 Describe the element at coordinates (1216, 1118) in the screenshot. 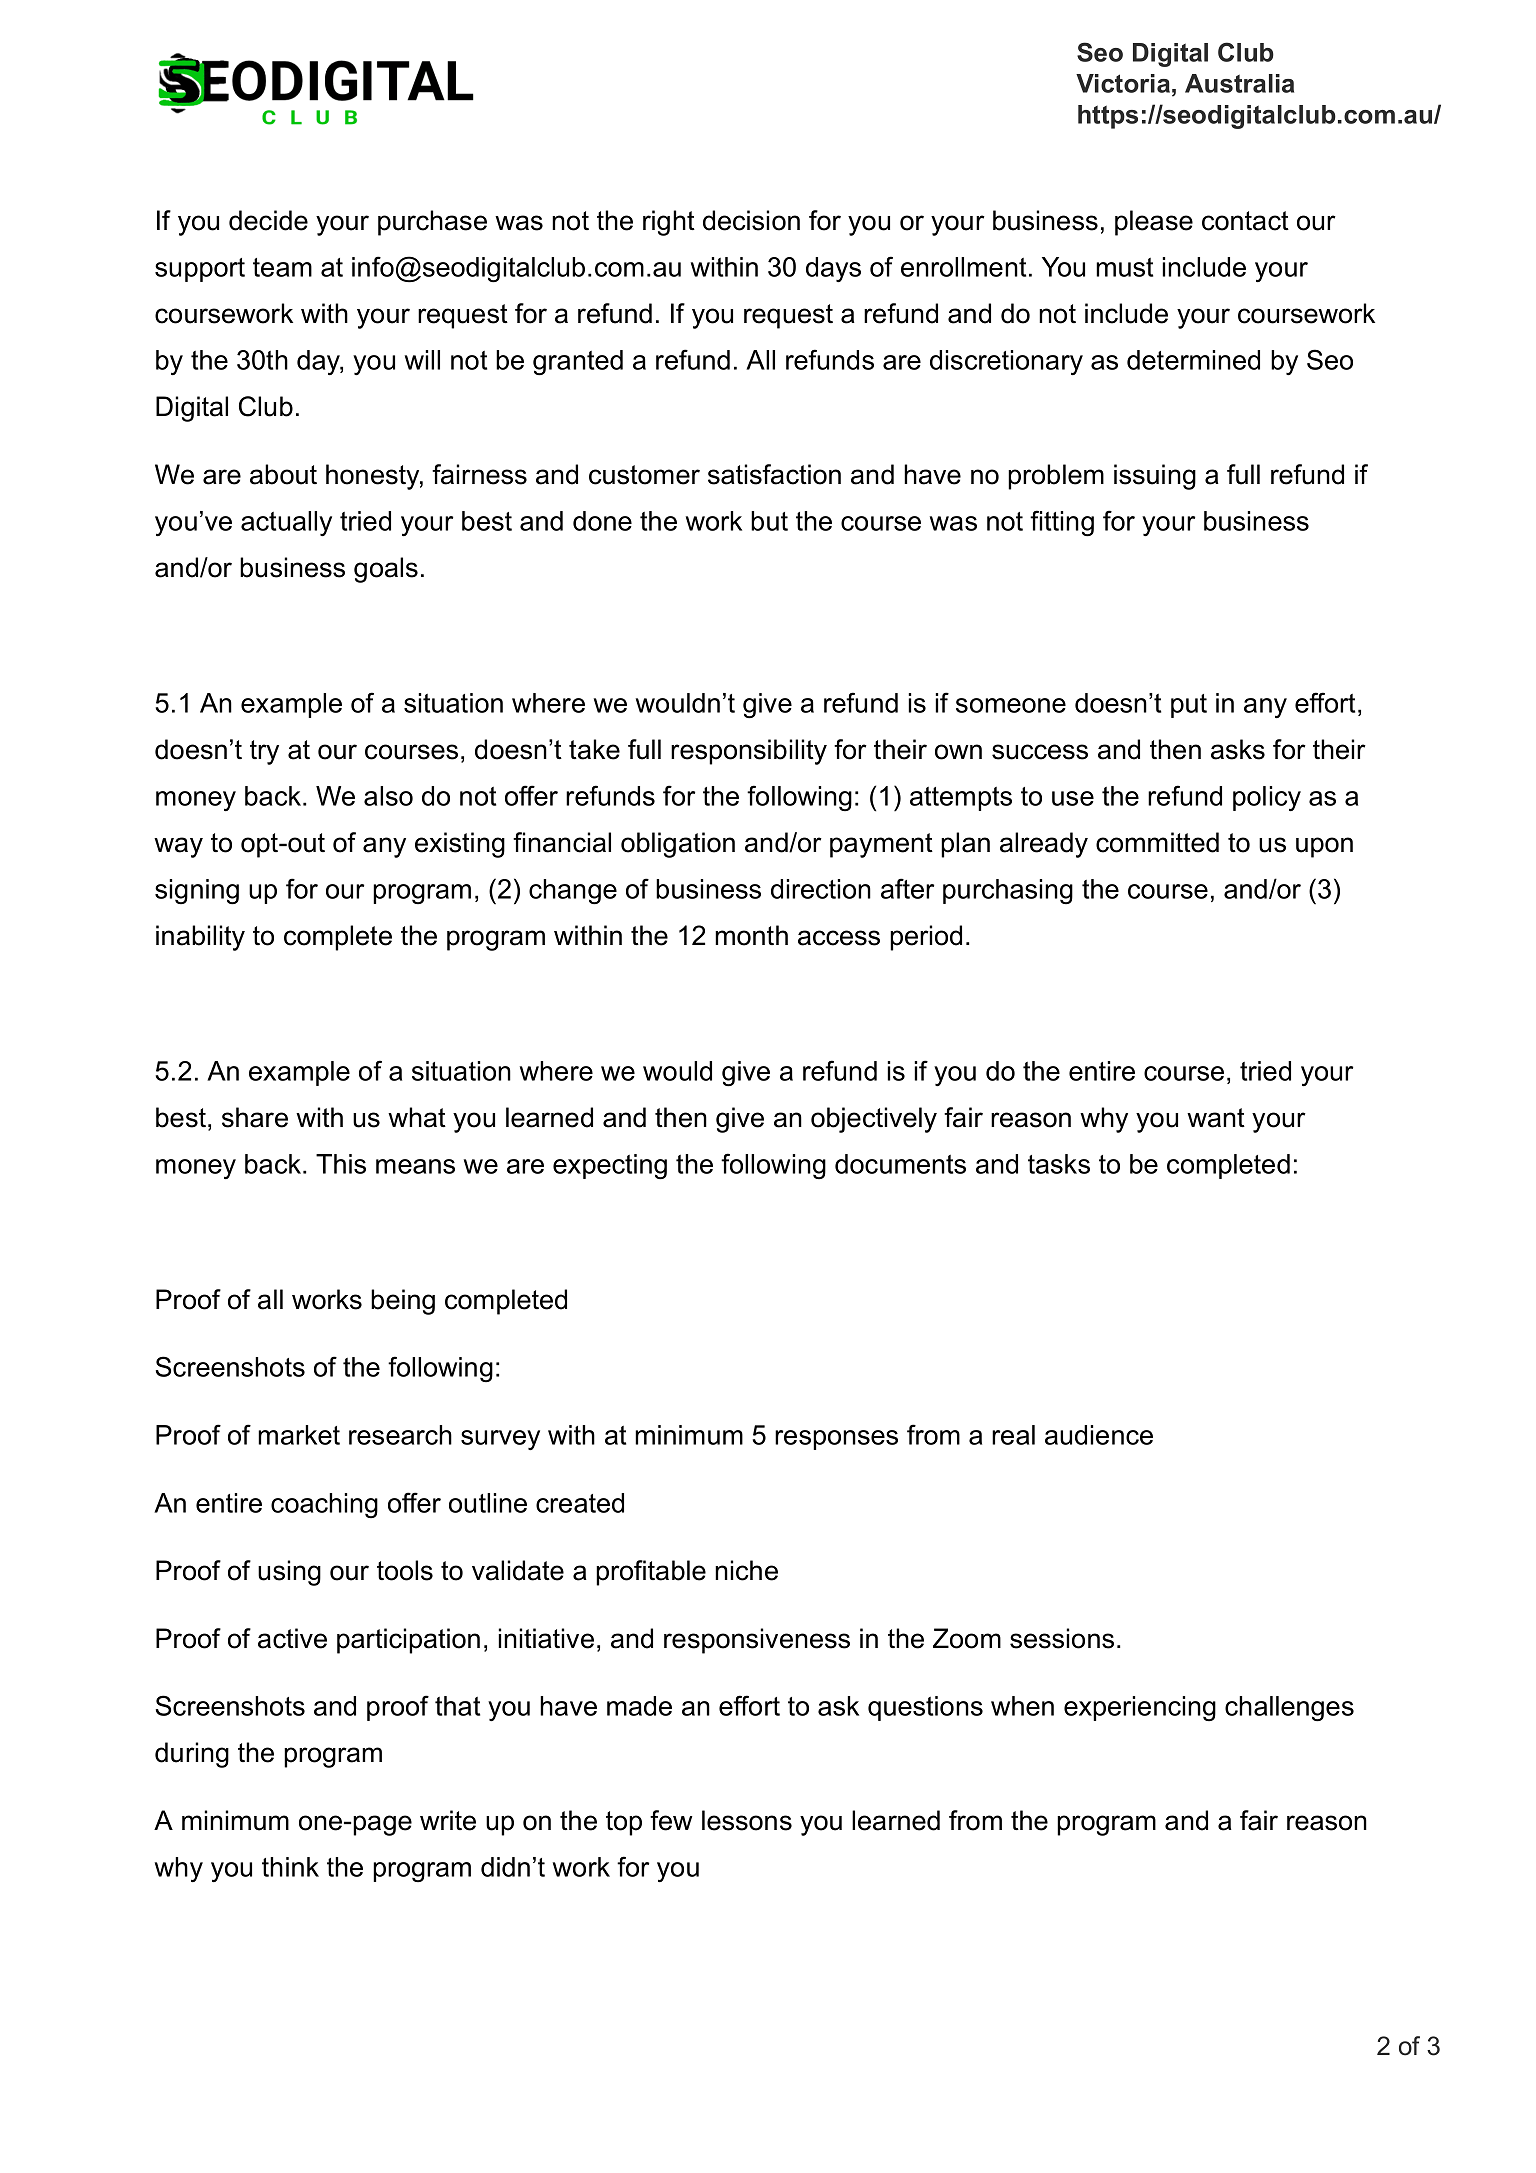

I see `want` at that location.
